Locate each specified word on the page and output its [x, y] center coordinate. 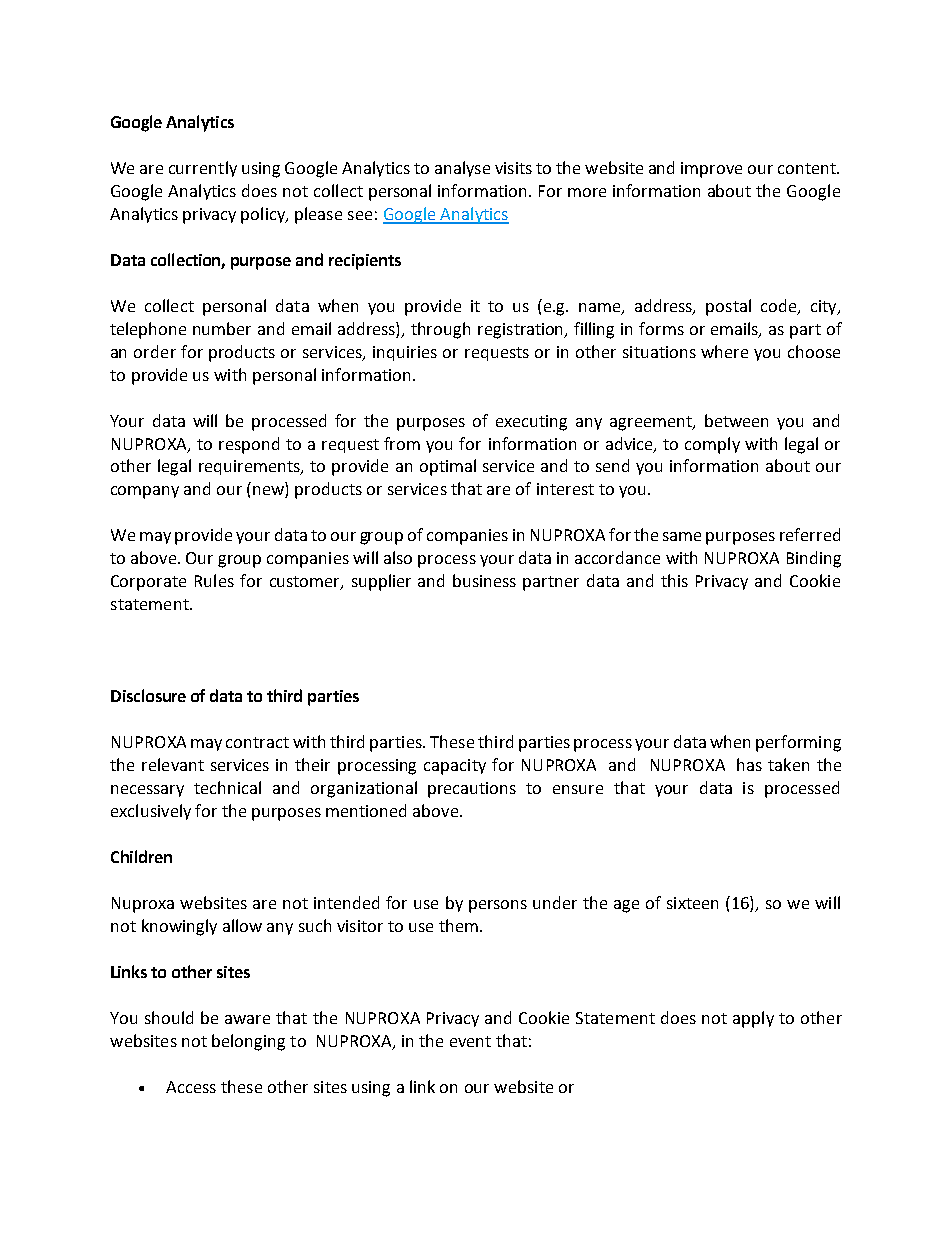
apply [753, 1019]
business [484, 580]
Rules [214, 580]
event [470, 1041]
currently [203, 169]
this [674, 580]
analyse [462, 169]
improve [711, 170]
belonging [248, 1042]
